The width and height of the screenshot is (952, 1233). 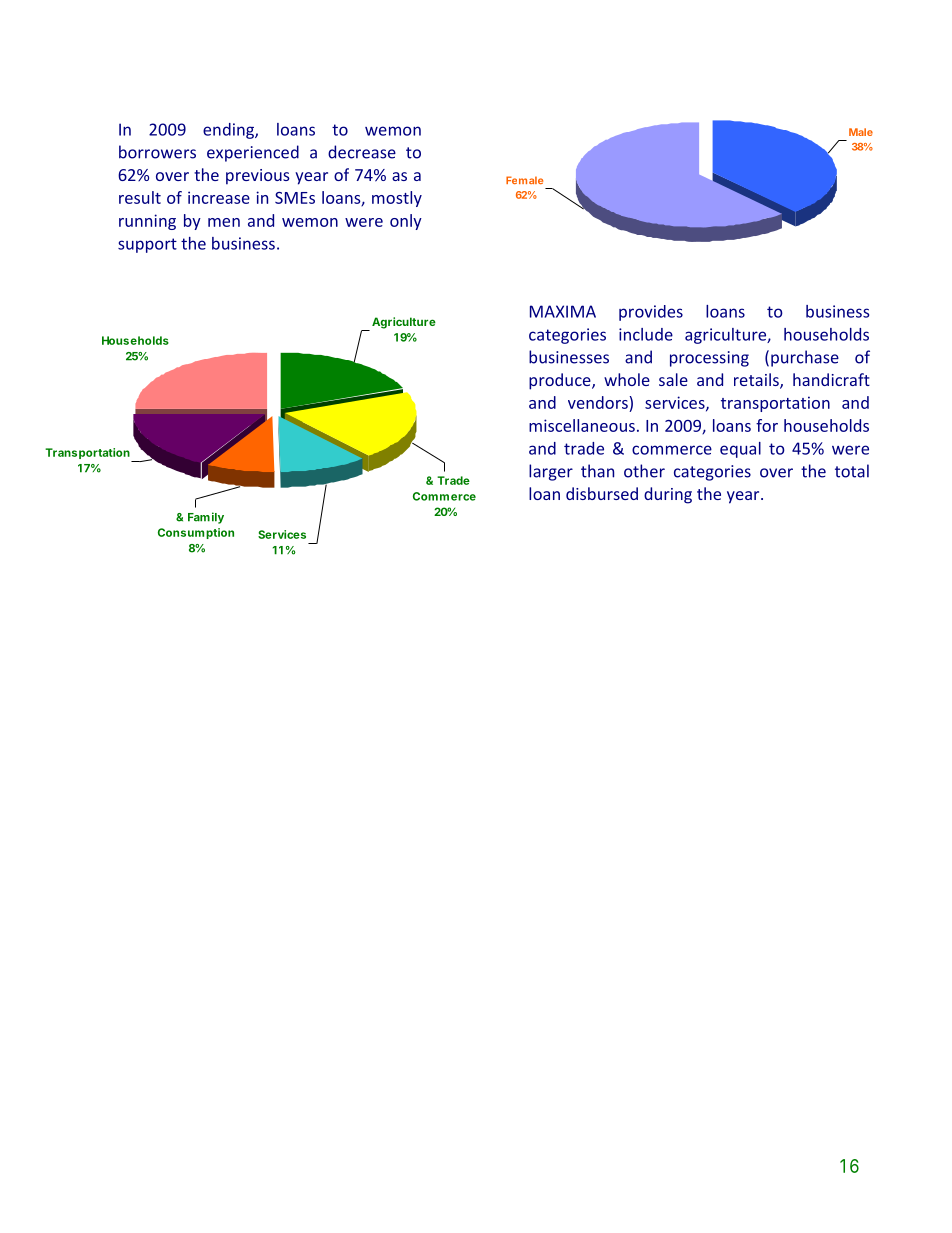 I want to click on disbursed, so click(x=602, y=493).
